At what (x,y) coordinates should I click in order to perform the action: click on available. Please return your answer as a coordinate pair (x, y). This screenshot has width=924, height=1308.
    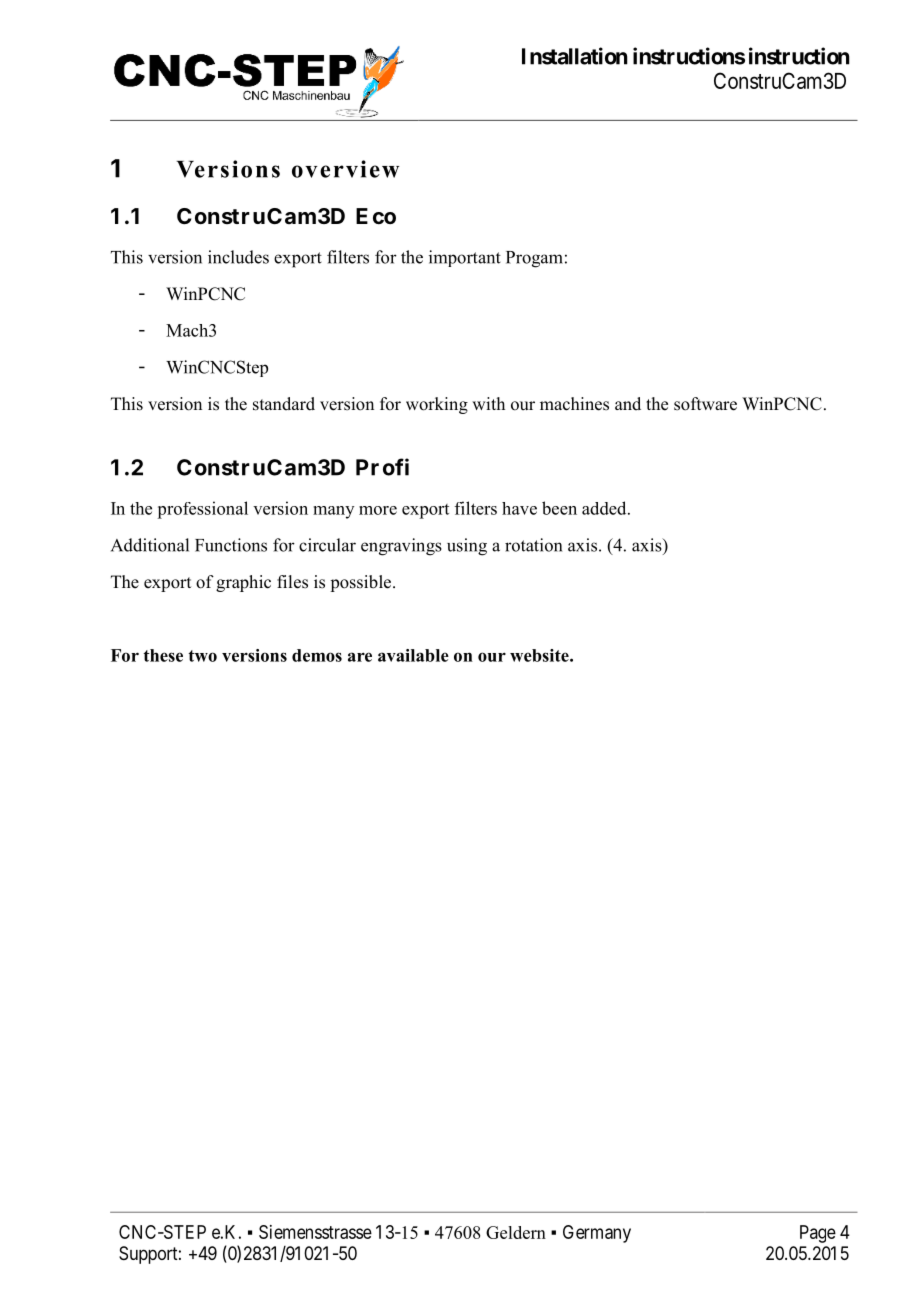
    Looking at the image, I should click on (413, 655).
